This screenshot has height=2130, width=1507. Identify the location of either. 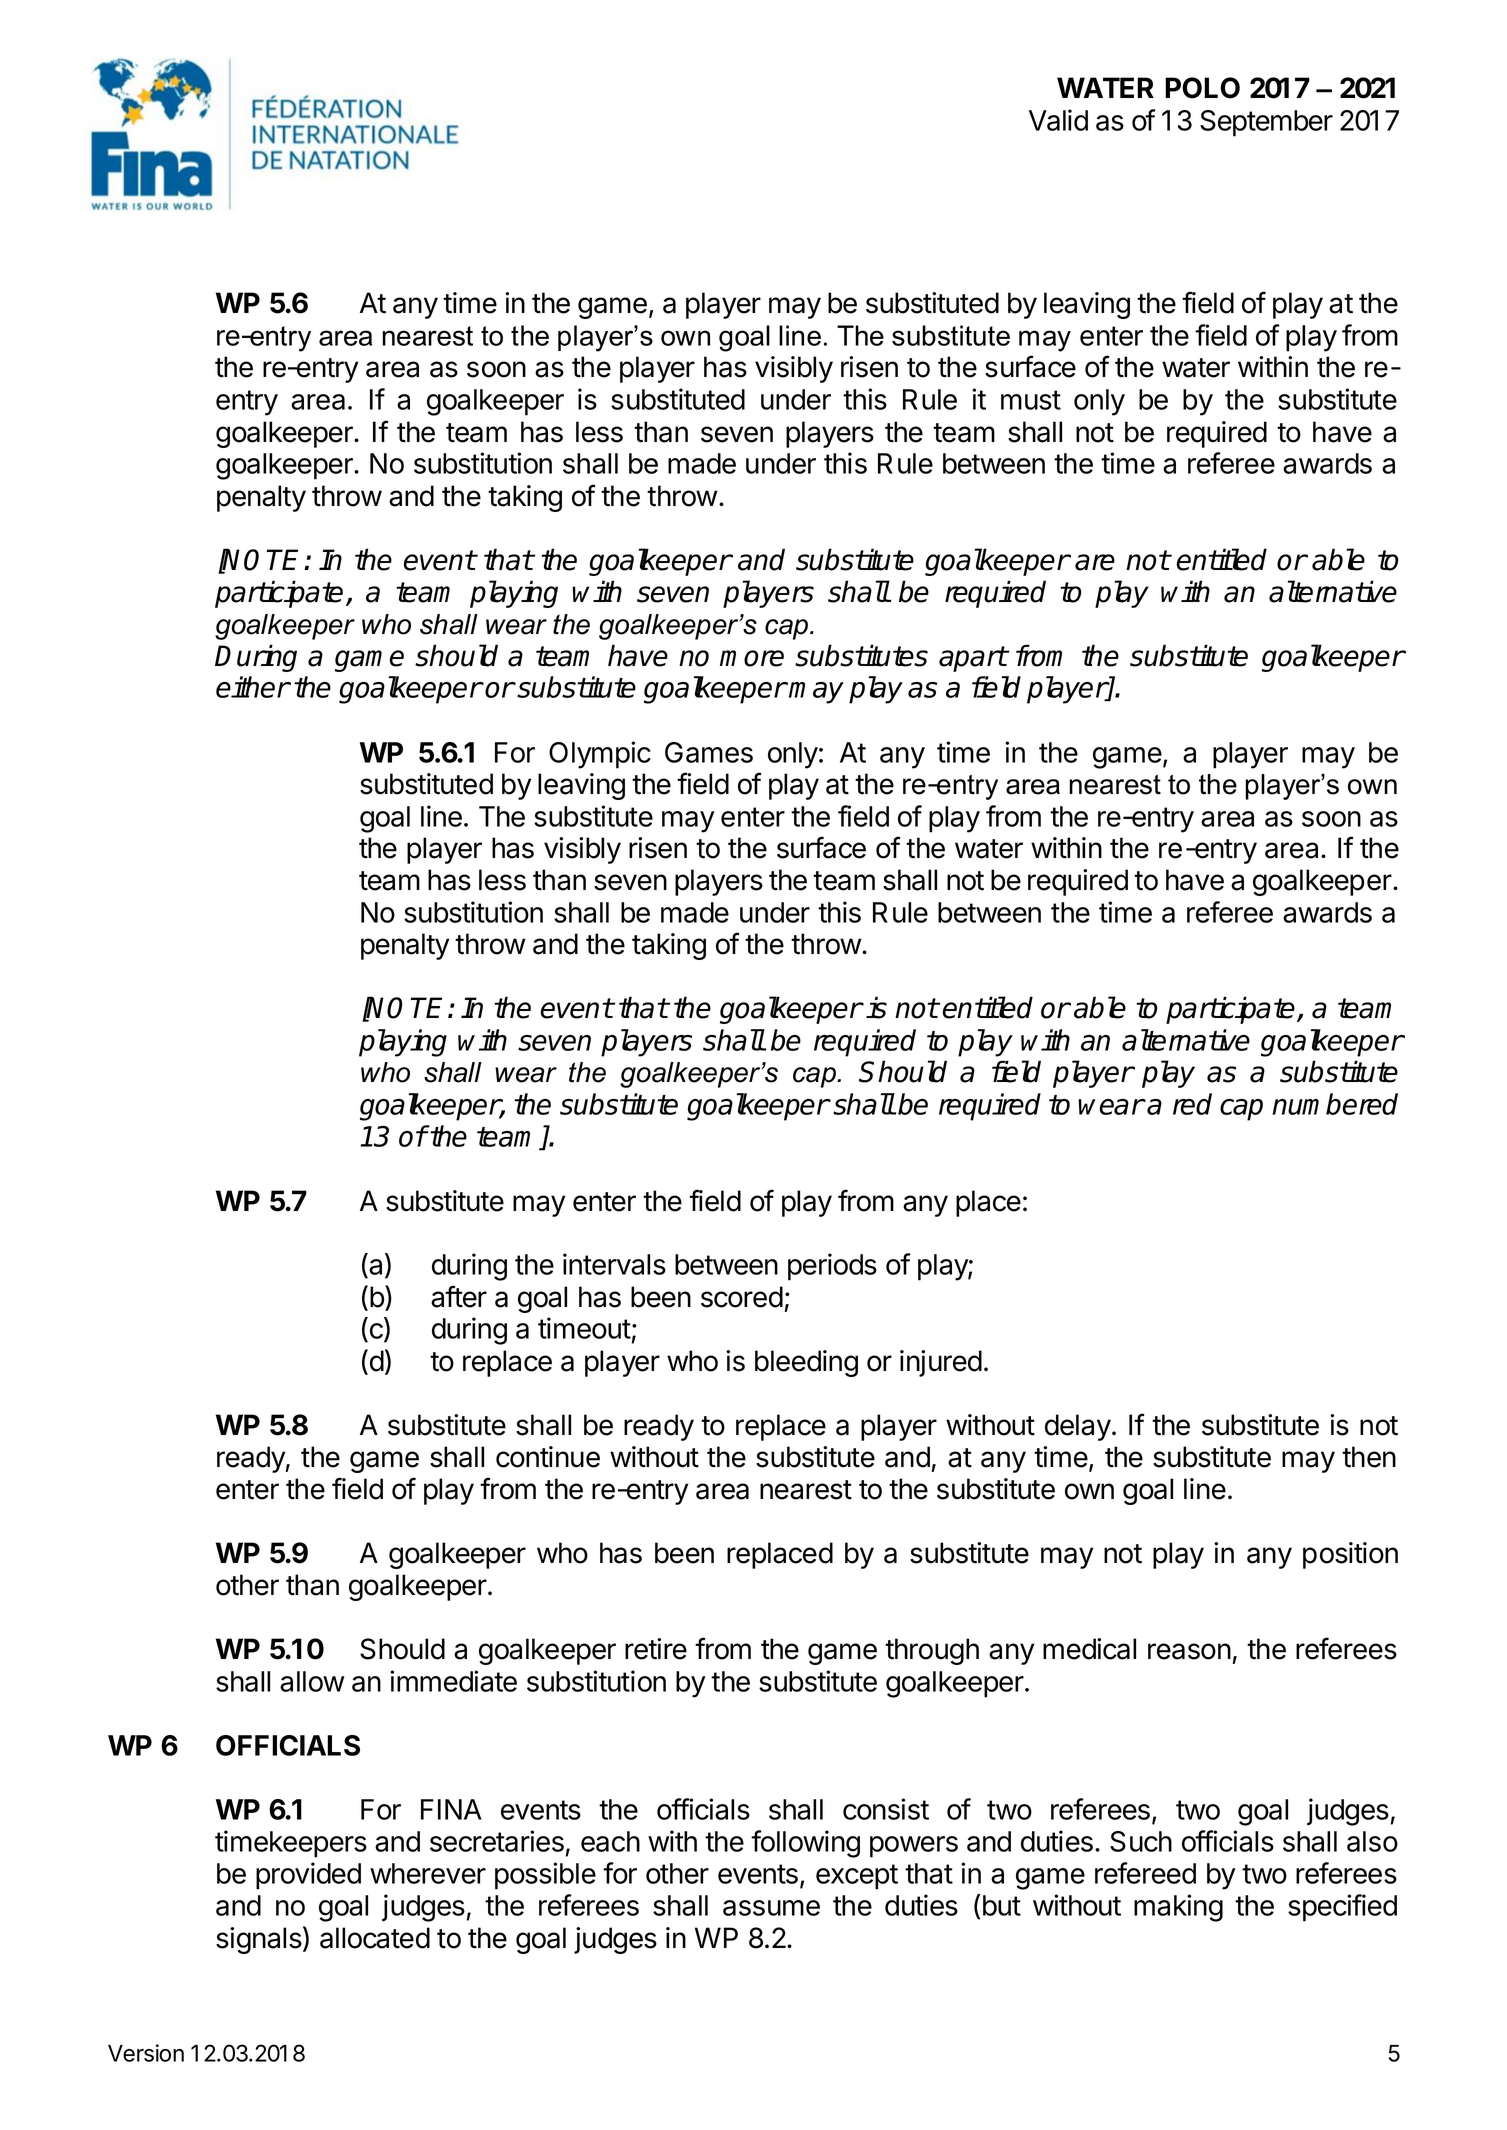
(253, 687).
